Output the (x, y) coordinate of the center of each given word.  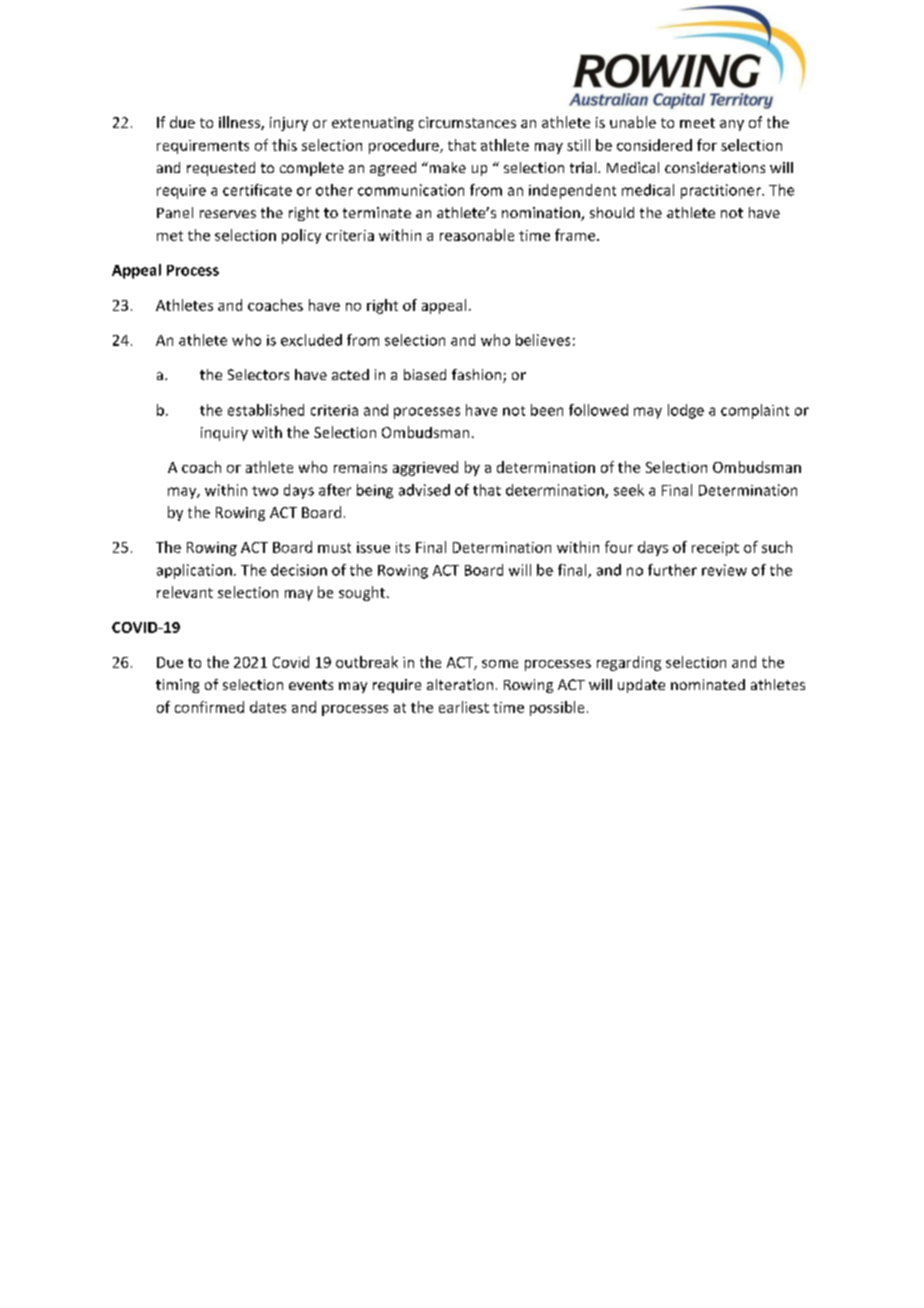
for (707, 145)
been (547, 410)
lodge (686, 411)
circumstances (467, 122)
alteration (460, 684)
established (266, 410)
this (284, 145)
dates (268, 707)
